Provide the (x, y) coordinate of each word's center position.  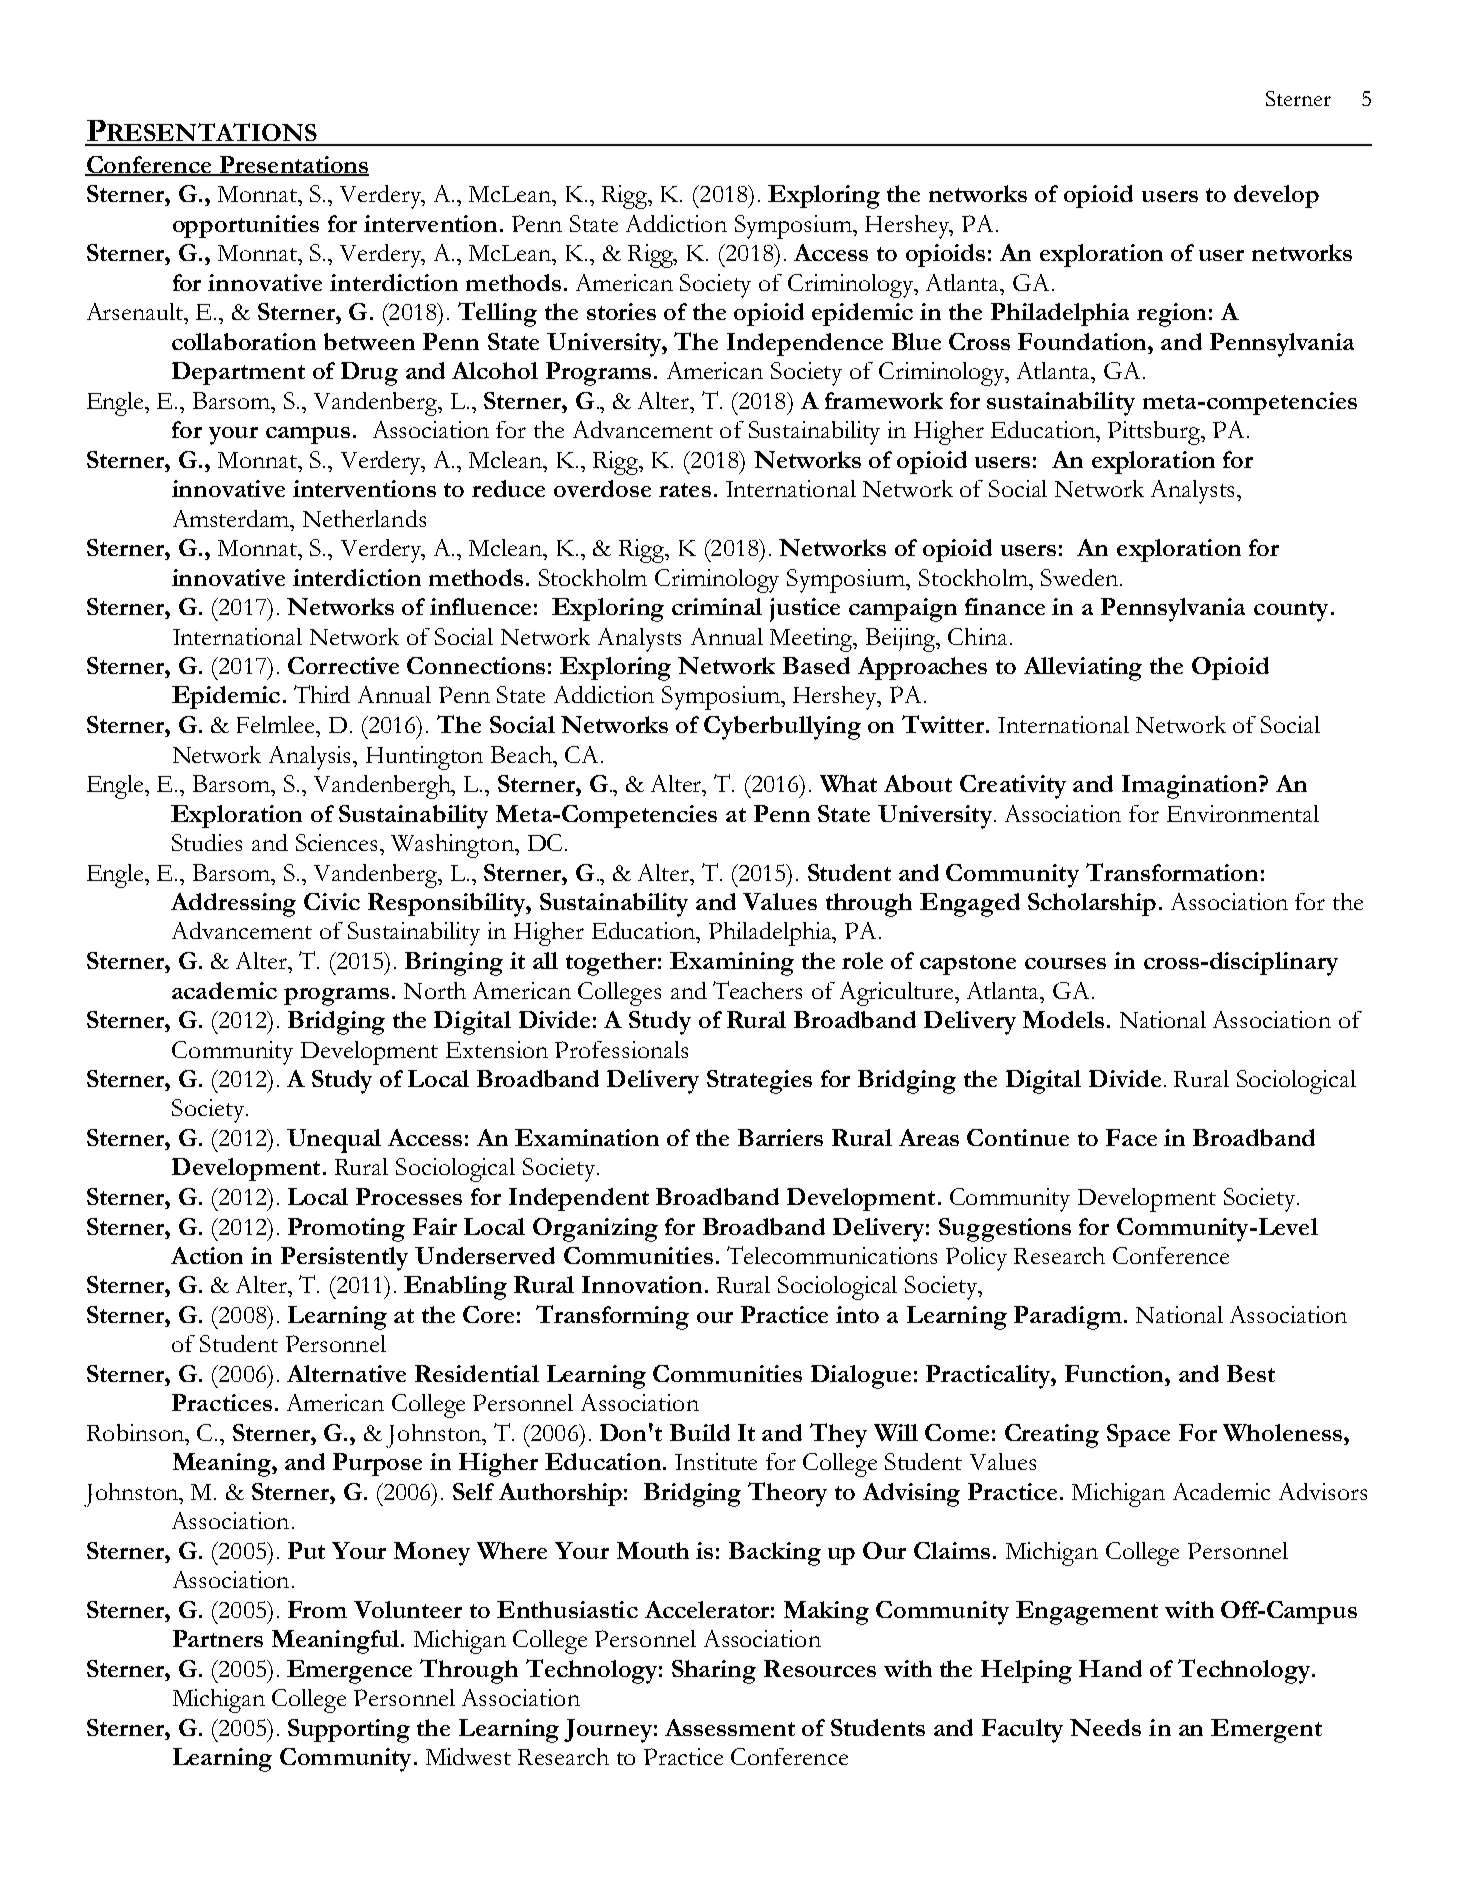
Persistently (344, 1259)
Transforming (612, 1317)
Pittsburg (1155, 433)
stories (621, 311)
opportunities (246, 226)
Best (1251, 1373)
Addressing (233, 905)
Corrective (343, 665)
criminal (717, 606)
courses (1065, 963)
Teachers (757, 990)
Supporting (349, 1731)
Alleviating (1083, 669)
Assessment (730, 1727)
